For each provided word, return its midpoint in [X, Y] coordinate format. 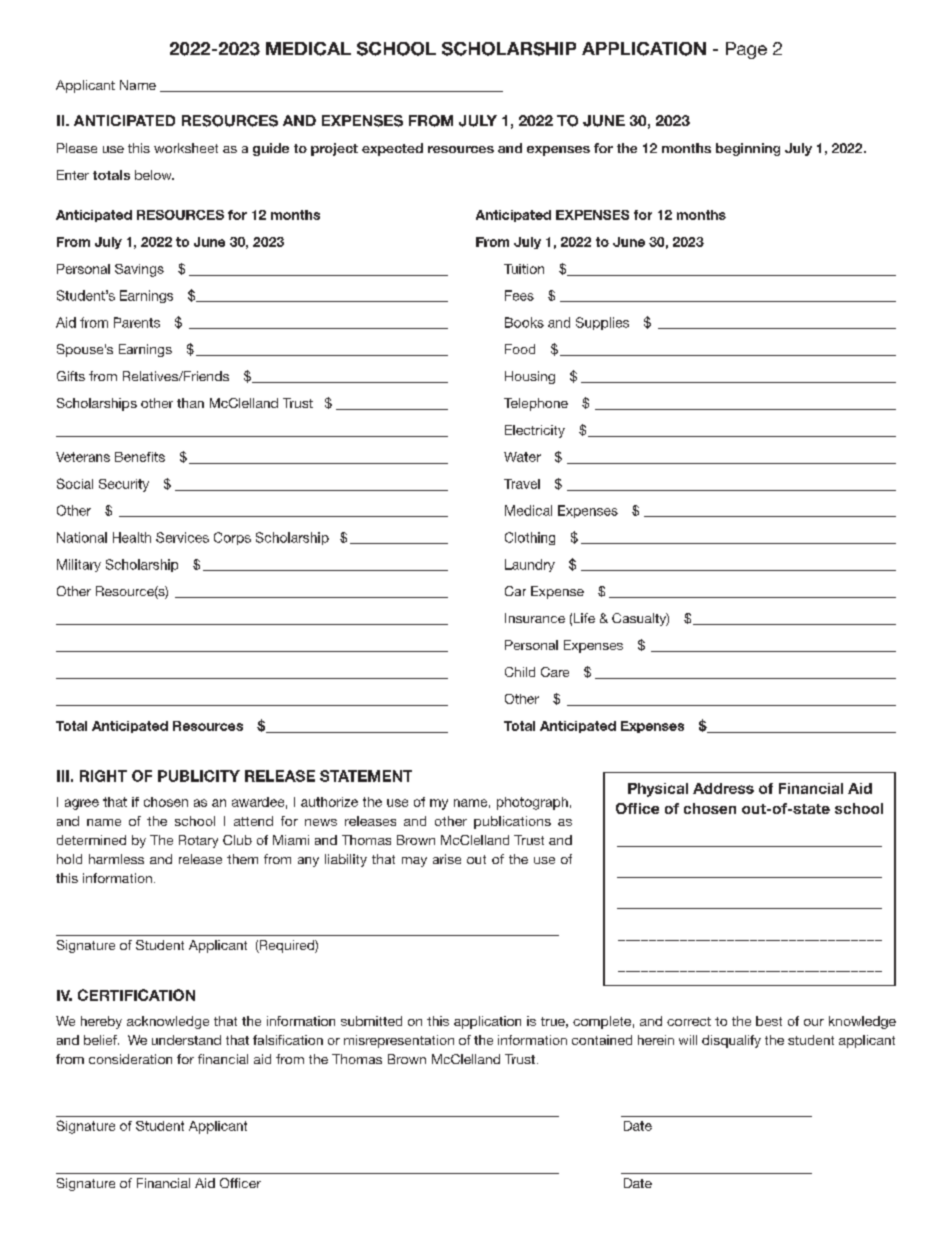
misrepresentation [399, 1041]
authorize [329, 802]
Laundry [530, 565]
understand [186, 1040]
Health [132, 537]
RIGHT [103, 776]
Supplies [602, 323]
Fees [519, 295]
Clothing [530, 538]
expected [392, 149]
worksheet [186, 148]
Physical [658, 790]
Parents [137, 322]
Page [746, 50]
